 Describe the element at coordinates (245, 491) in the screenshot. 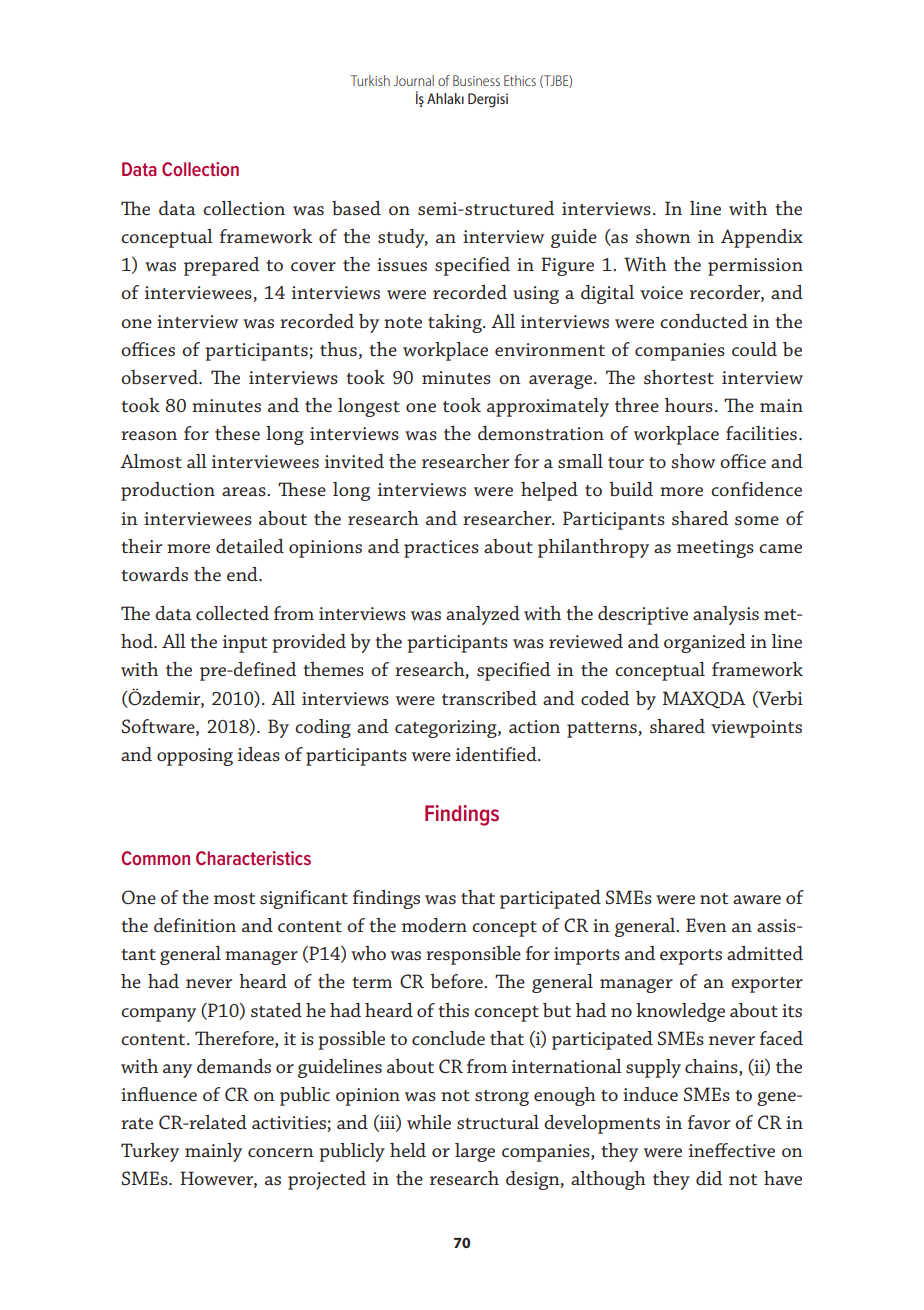

I see `areas` at that location.
